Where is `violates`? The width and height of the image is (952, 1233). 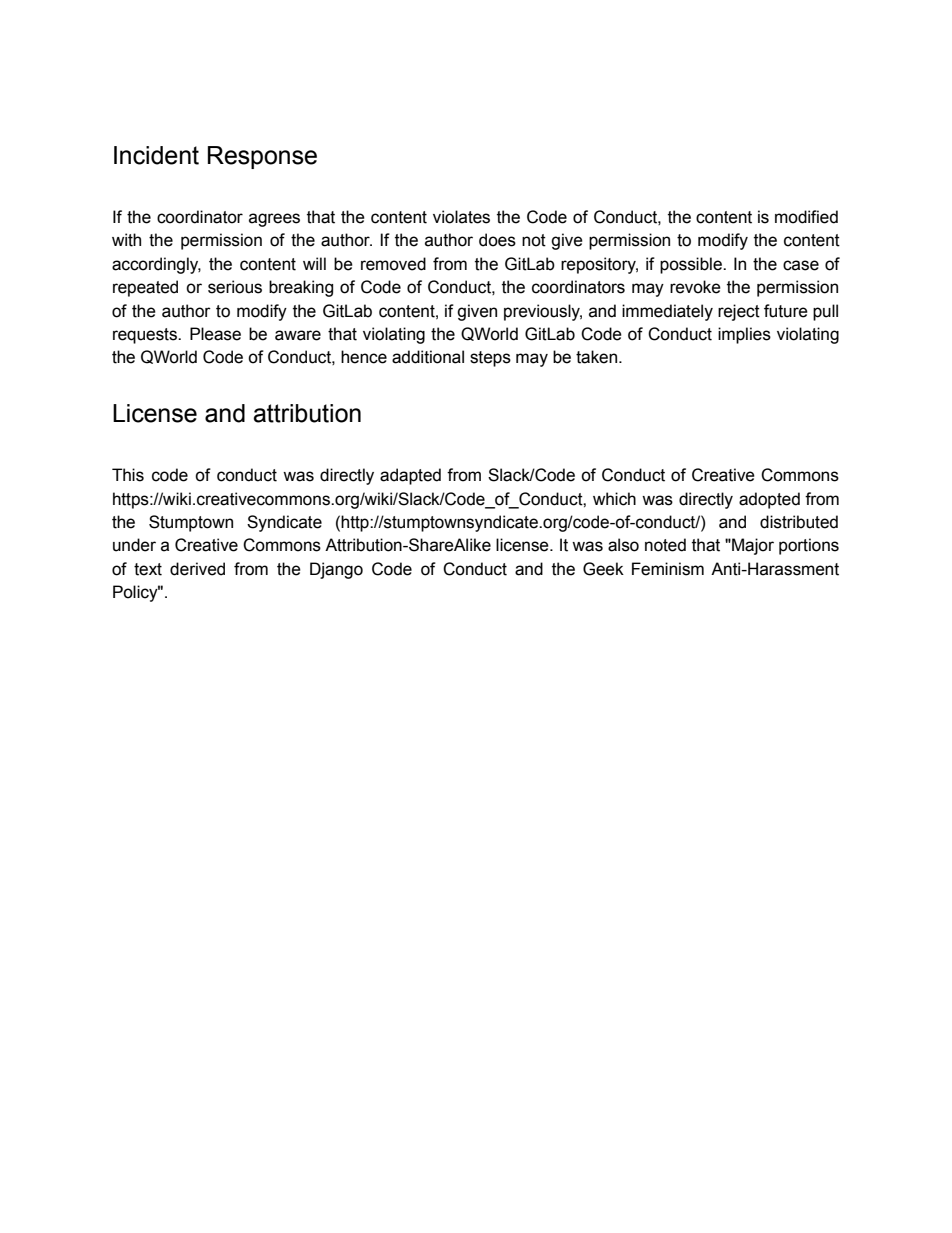
violates is located at coordinates (461, 217).
